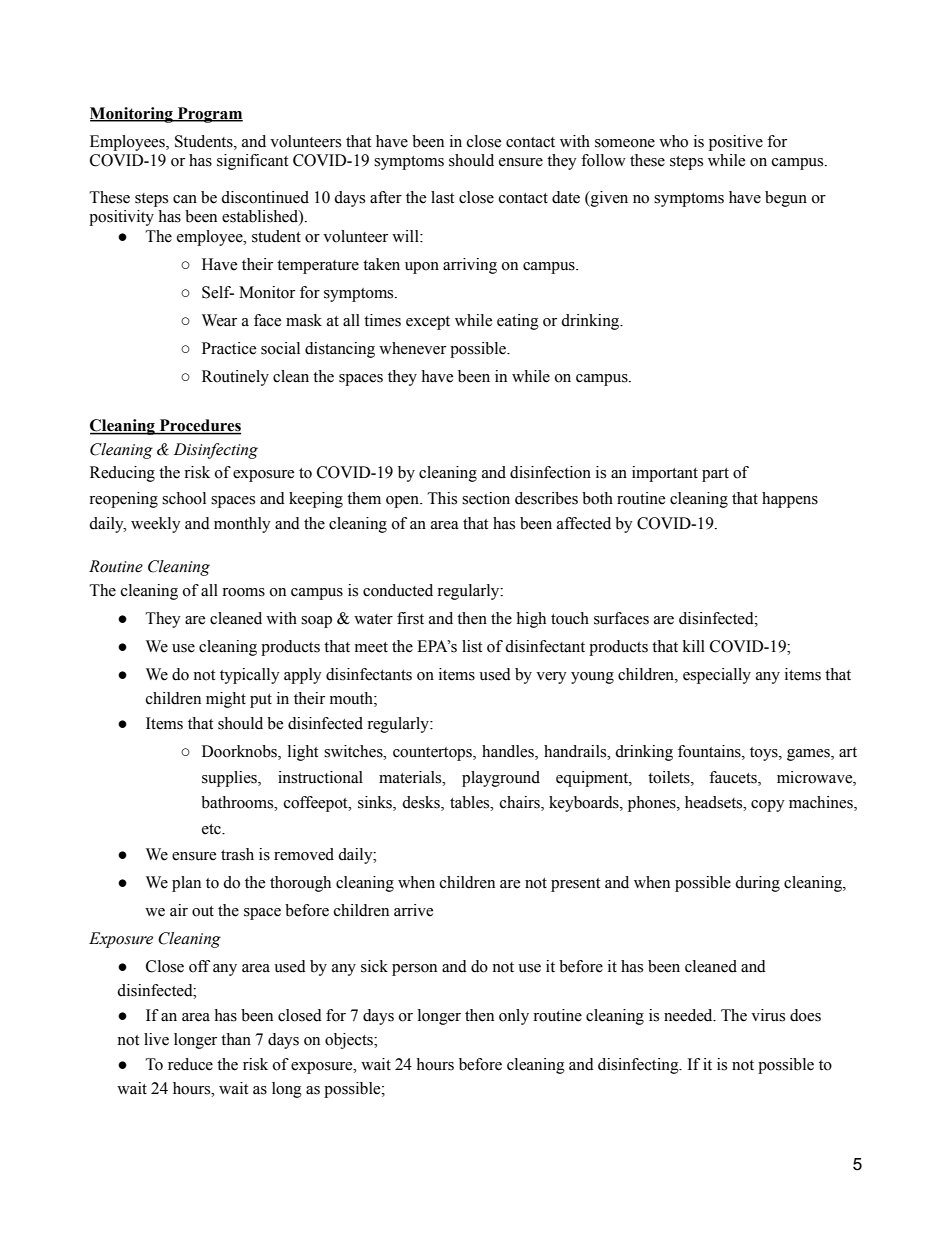 This image has height=1233, width=952. What do you see at coordinates (398, 590) in the image?
I see `conducted` at bounding box center [398, 590].
